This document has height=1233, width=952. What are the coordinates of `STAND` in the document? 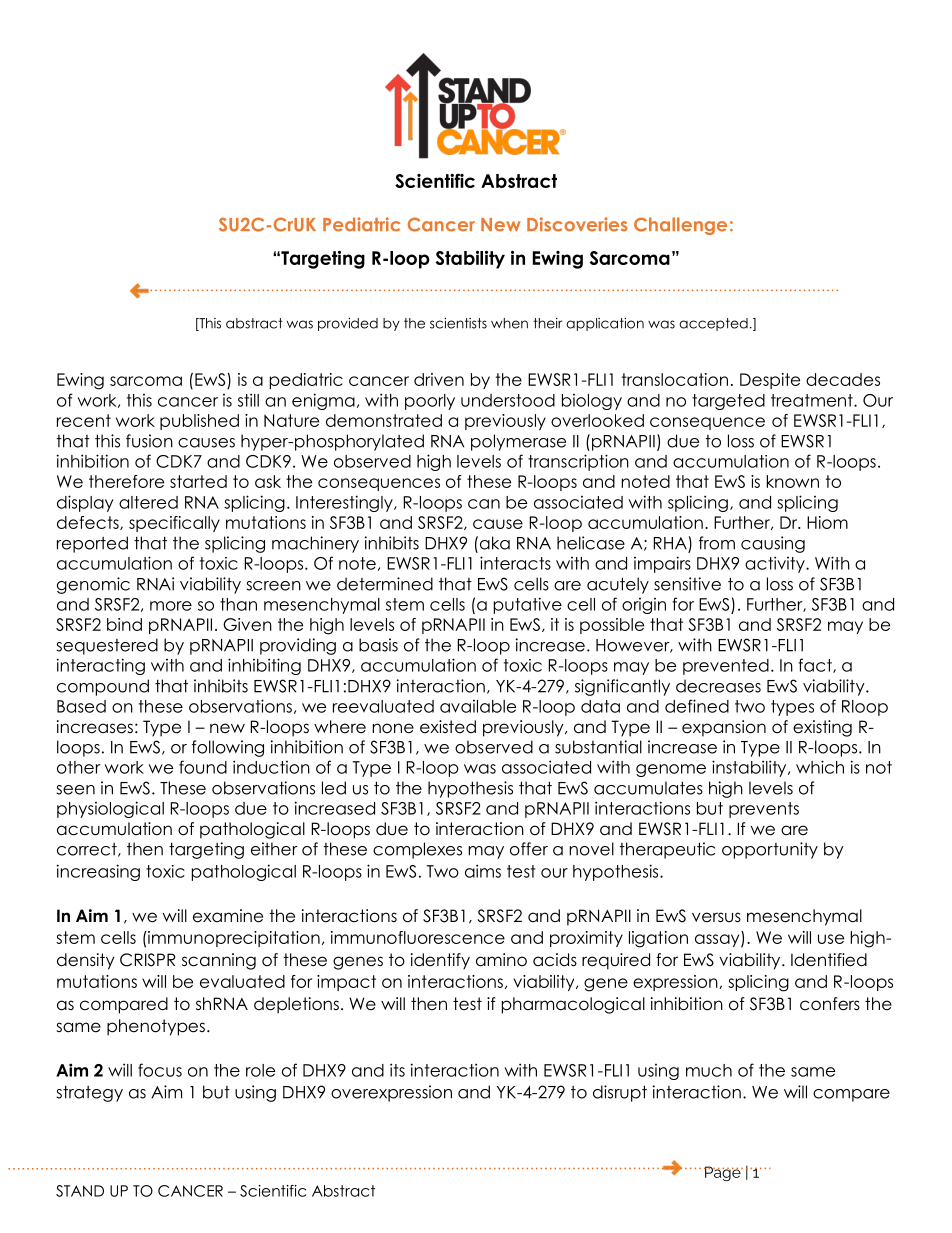 It's located at (80, 1191).
